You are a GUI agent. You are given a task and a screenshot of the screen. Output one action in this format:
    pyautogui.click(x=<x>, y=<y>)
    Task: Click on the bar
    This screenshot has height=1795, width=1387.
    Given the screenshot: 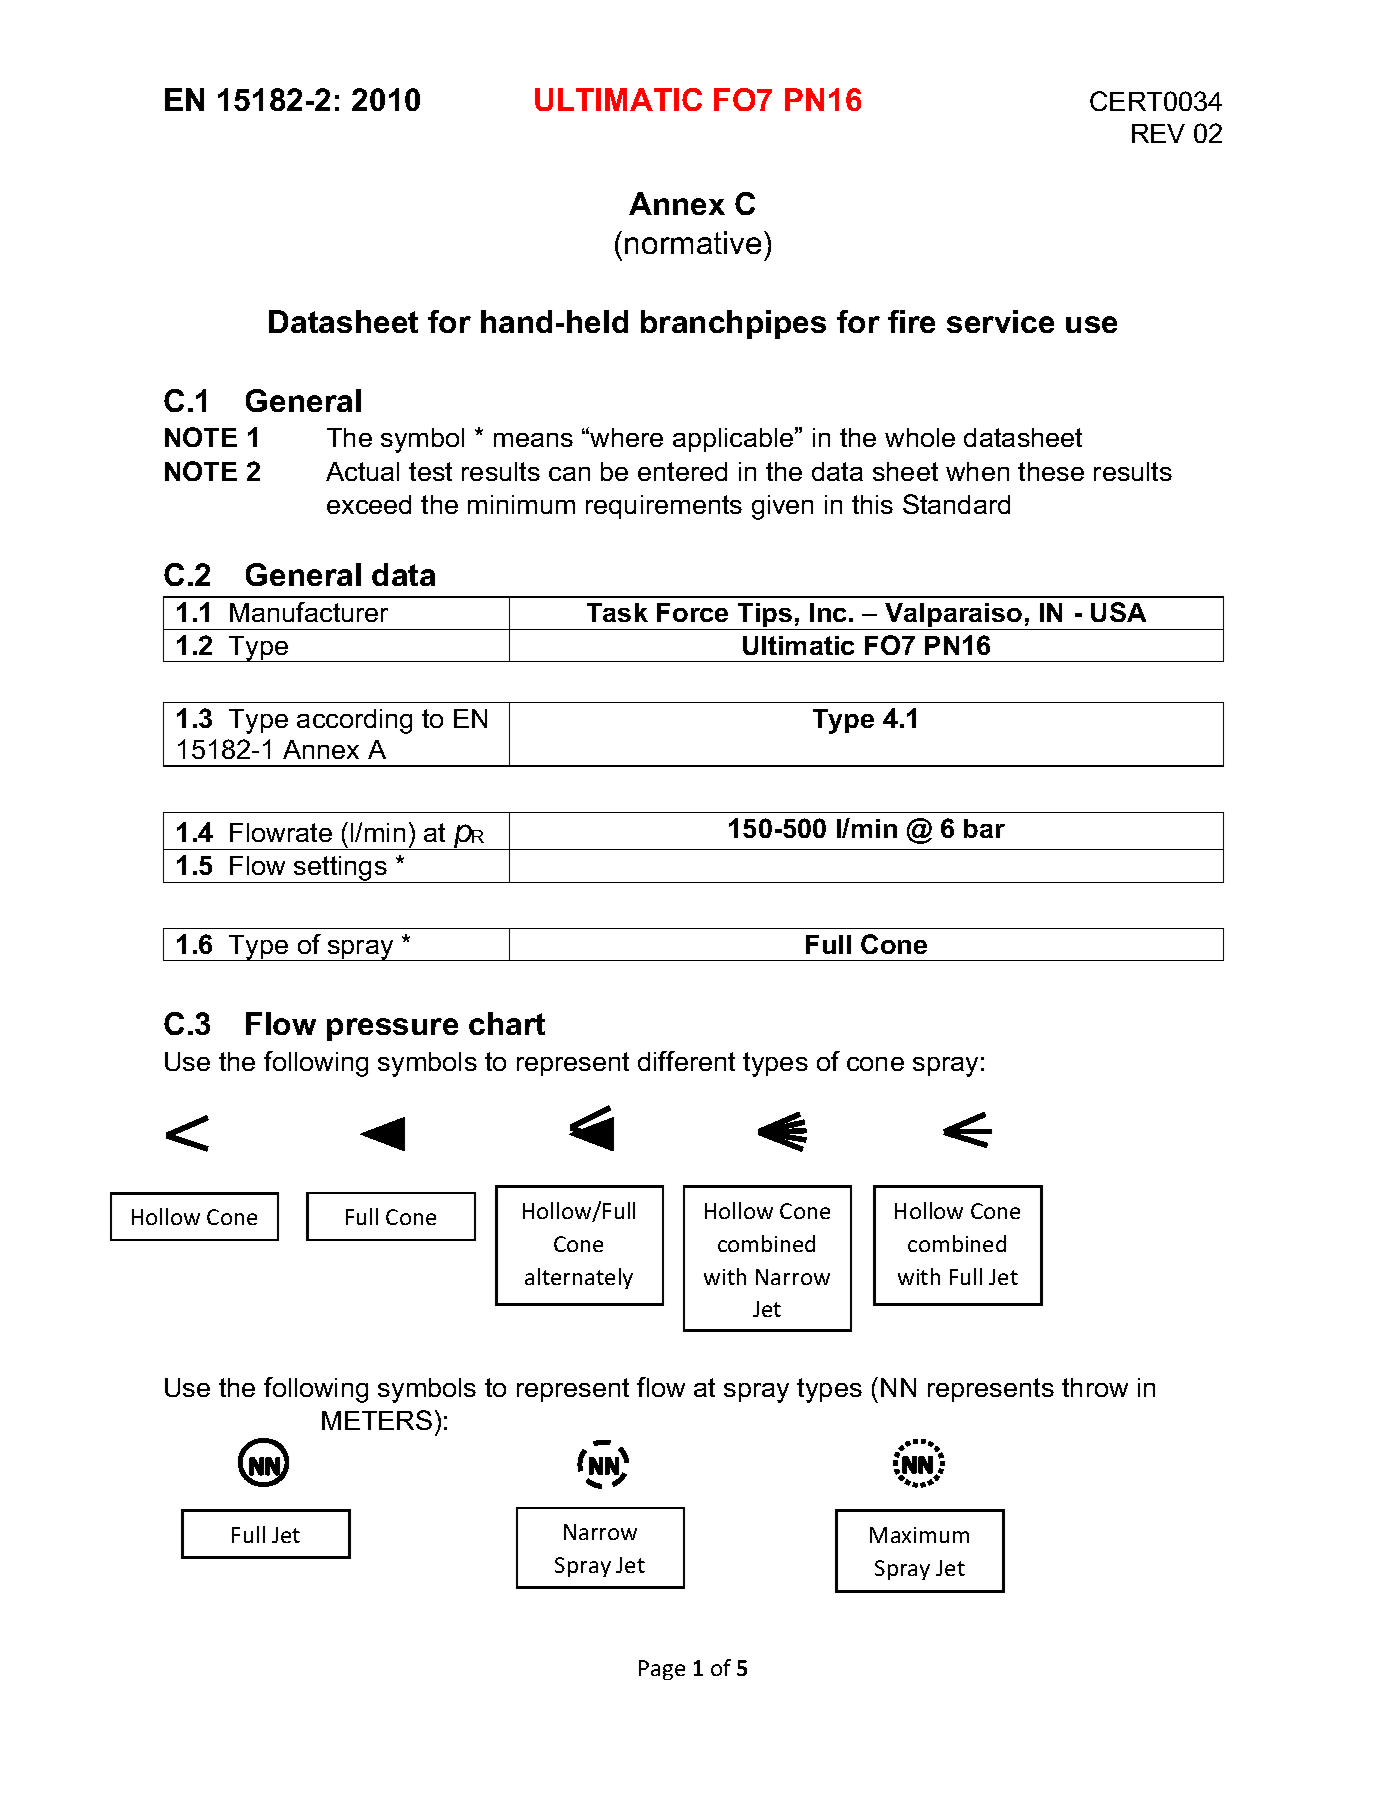 What is the action you would take?
    pyautogui.click(x=984, y=828)
